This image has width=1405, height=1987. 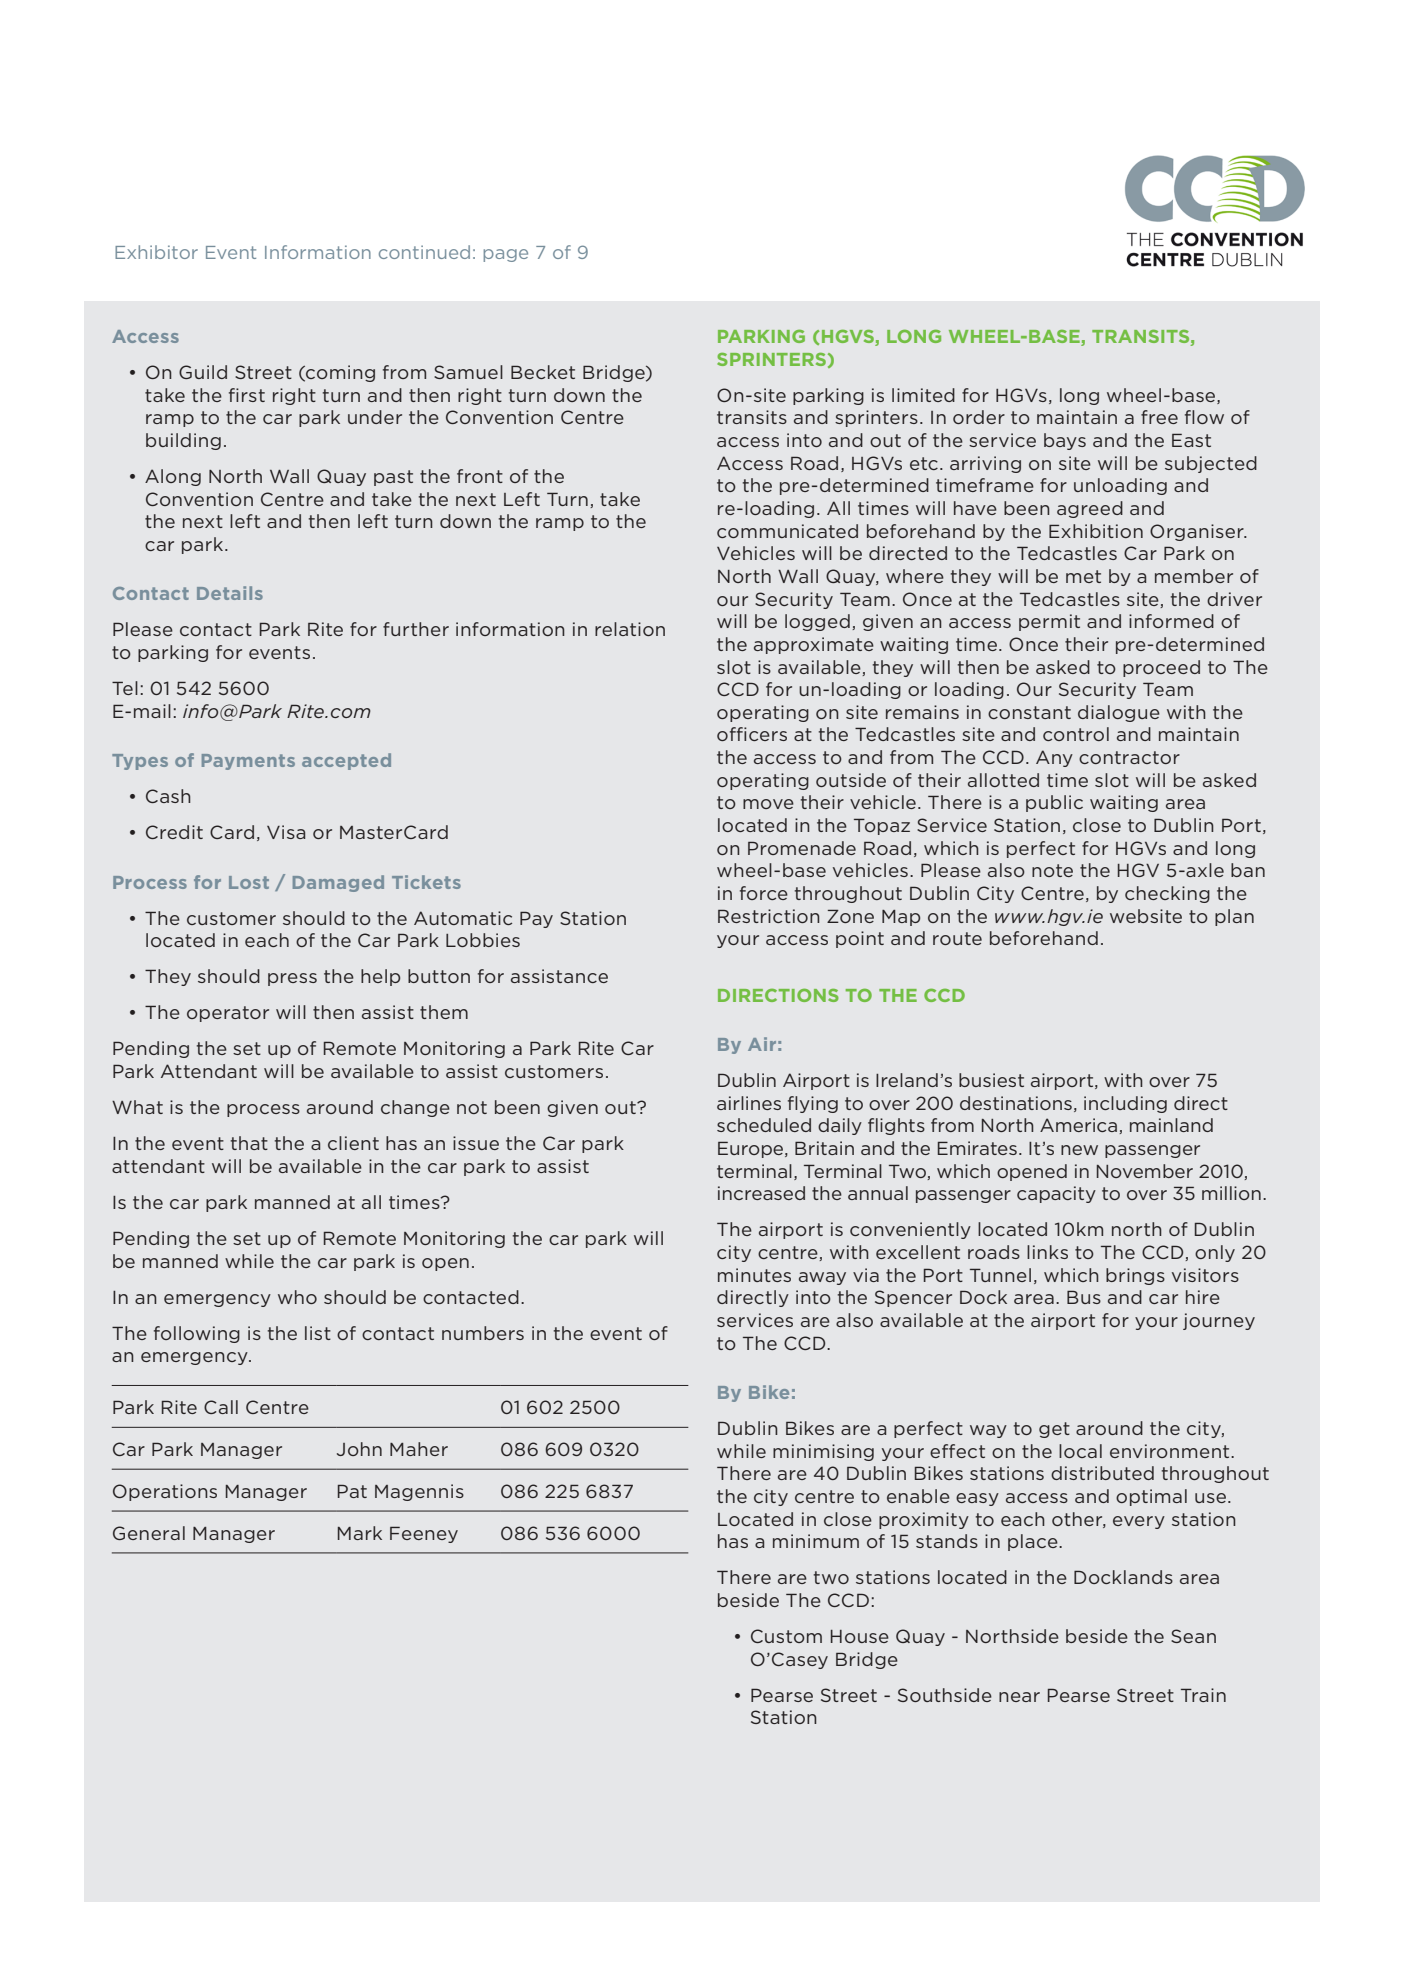 I want to click on Restriction, so click(x=769, y=916).
